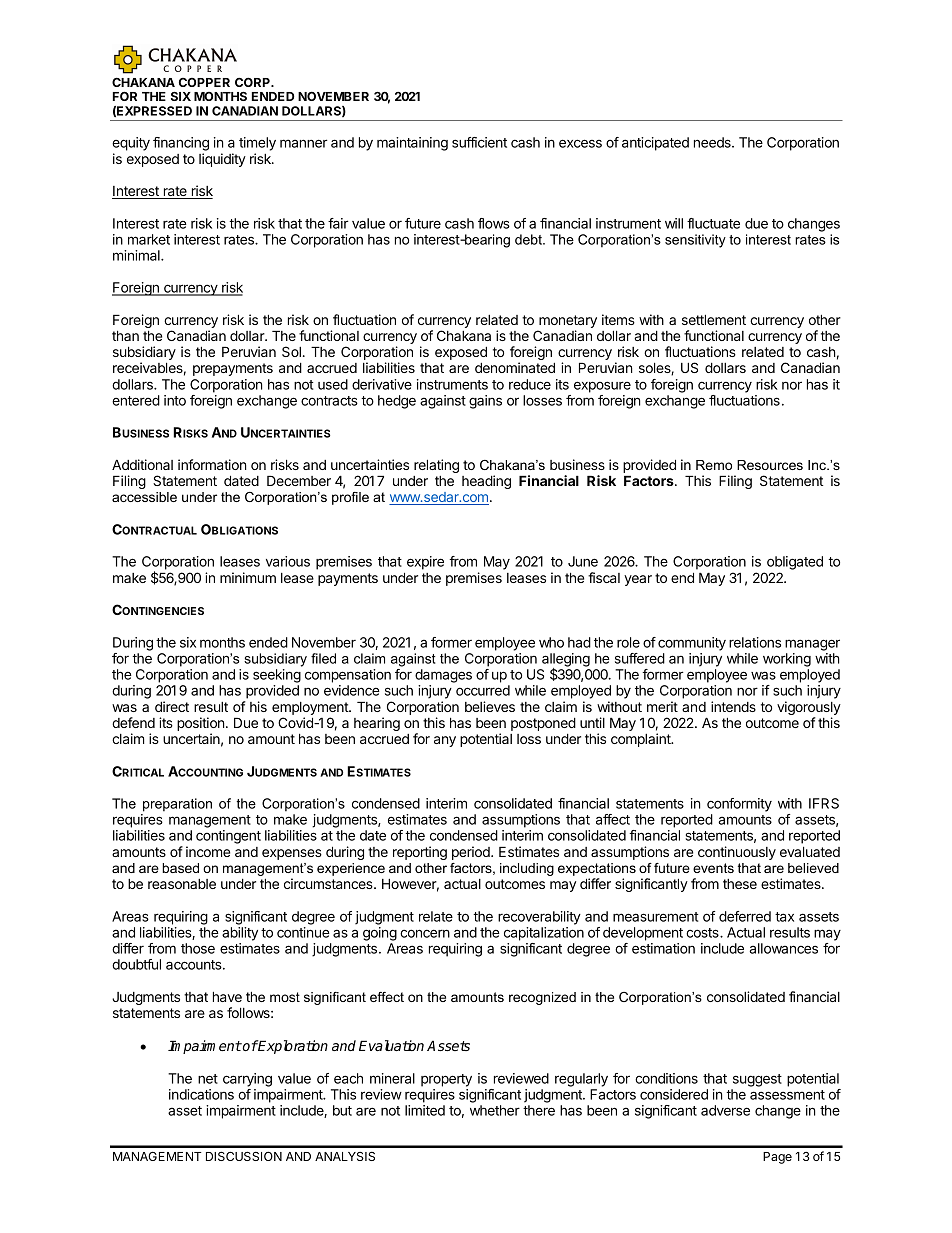  I want to click on damages, so click(443, 676).
